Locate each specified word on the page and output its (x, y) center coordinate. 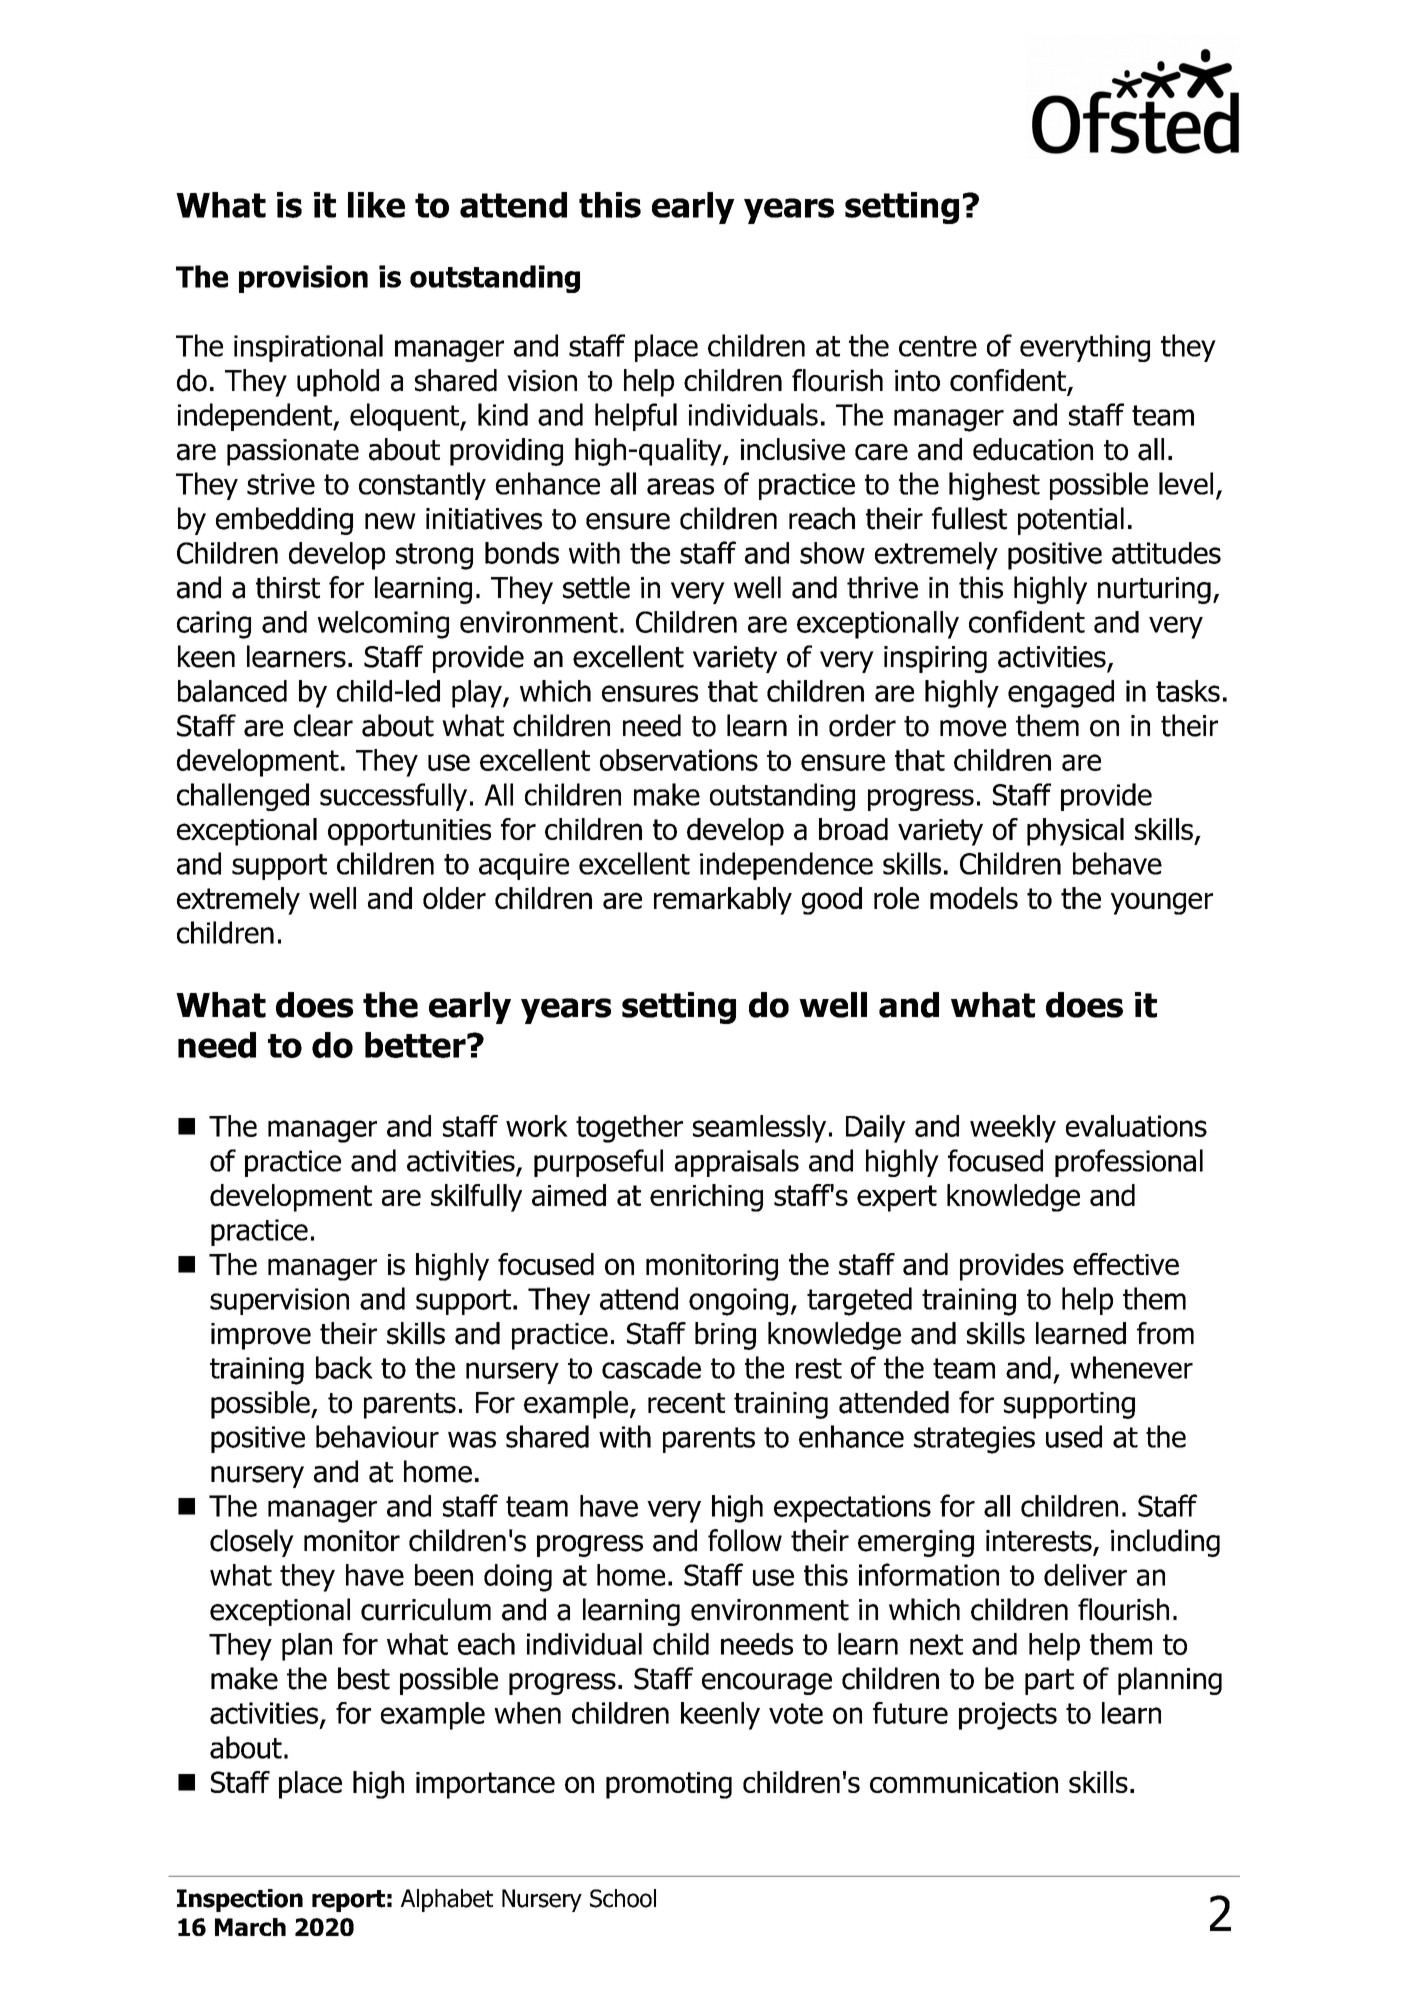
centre (938, 346)
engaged (1061, 694)
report (348, 1901)
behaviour (377, 1436)
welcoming (383, 625)
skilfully (476, 1198)
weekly (1013, 1129)
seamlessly (759, 1129)
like (376, 205)
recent (686, 1403)
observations (679, 760)
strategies (974, 1440)
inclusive (793, 449)
